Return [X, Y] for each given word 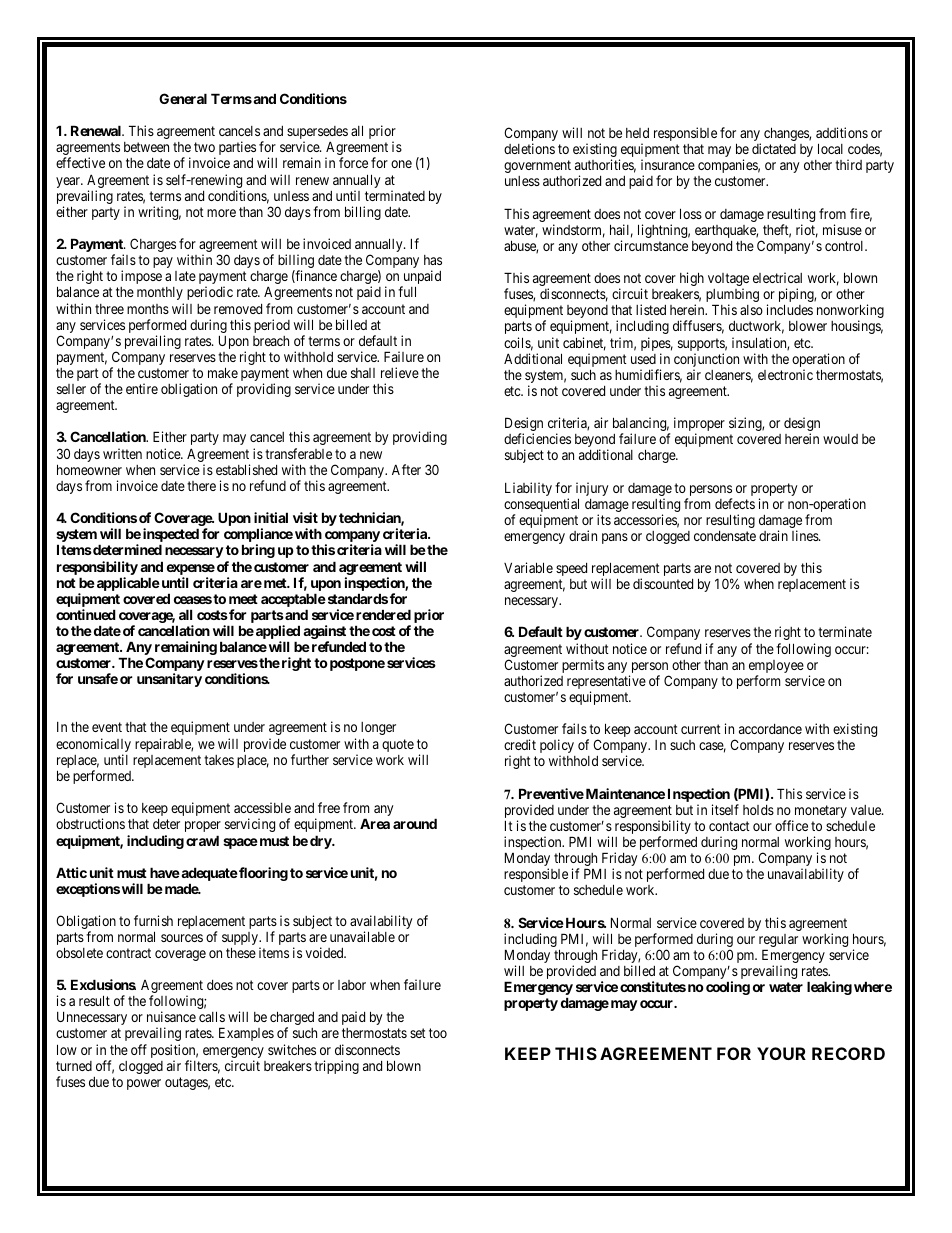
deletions [529, 148]
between [146, 147]
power [144, 1084]
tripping [336, 1067]
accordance [770, 729]
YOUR [781, 1053]
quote [398, 745]
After [406, 469]
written [122, 453]
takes [219, 760]
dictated [774, 148]
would [840, 439]
